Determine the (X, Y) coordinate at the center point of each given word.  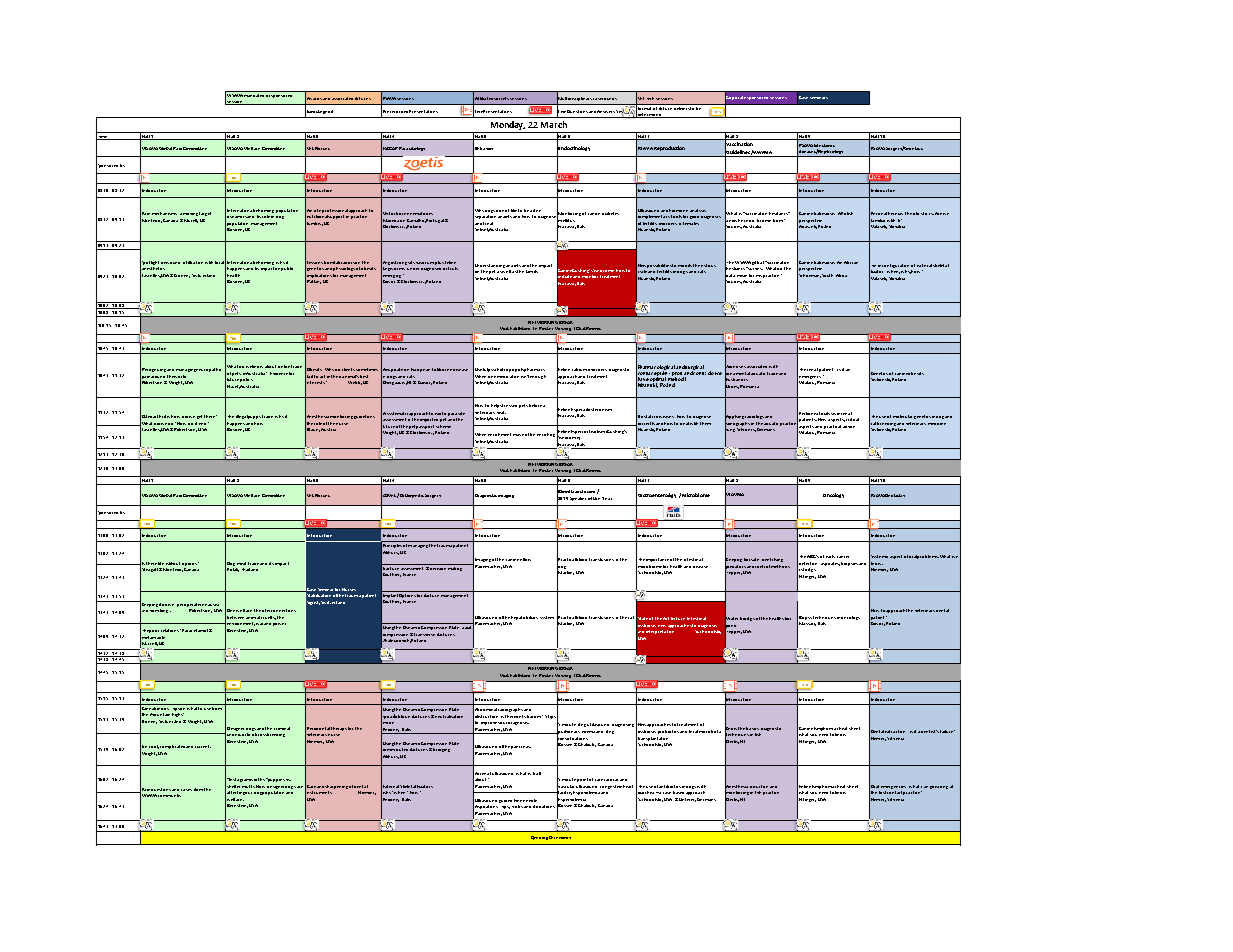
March (554, 124)
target (205, 214)
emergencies (893, 787)
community (169, 795)
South (827, 275)
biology (747, 619)
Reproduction (669, 148)
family (532, 271)
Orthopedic (412, 496)
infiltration (193, 262)
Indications (544, 806)
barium (535, 716)
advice (849, 427)
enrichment (499, 434)
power (279, 624)
